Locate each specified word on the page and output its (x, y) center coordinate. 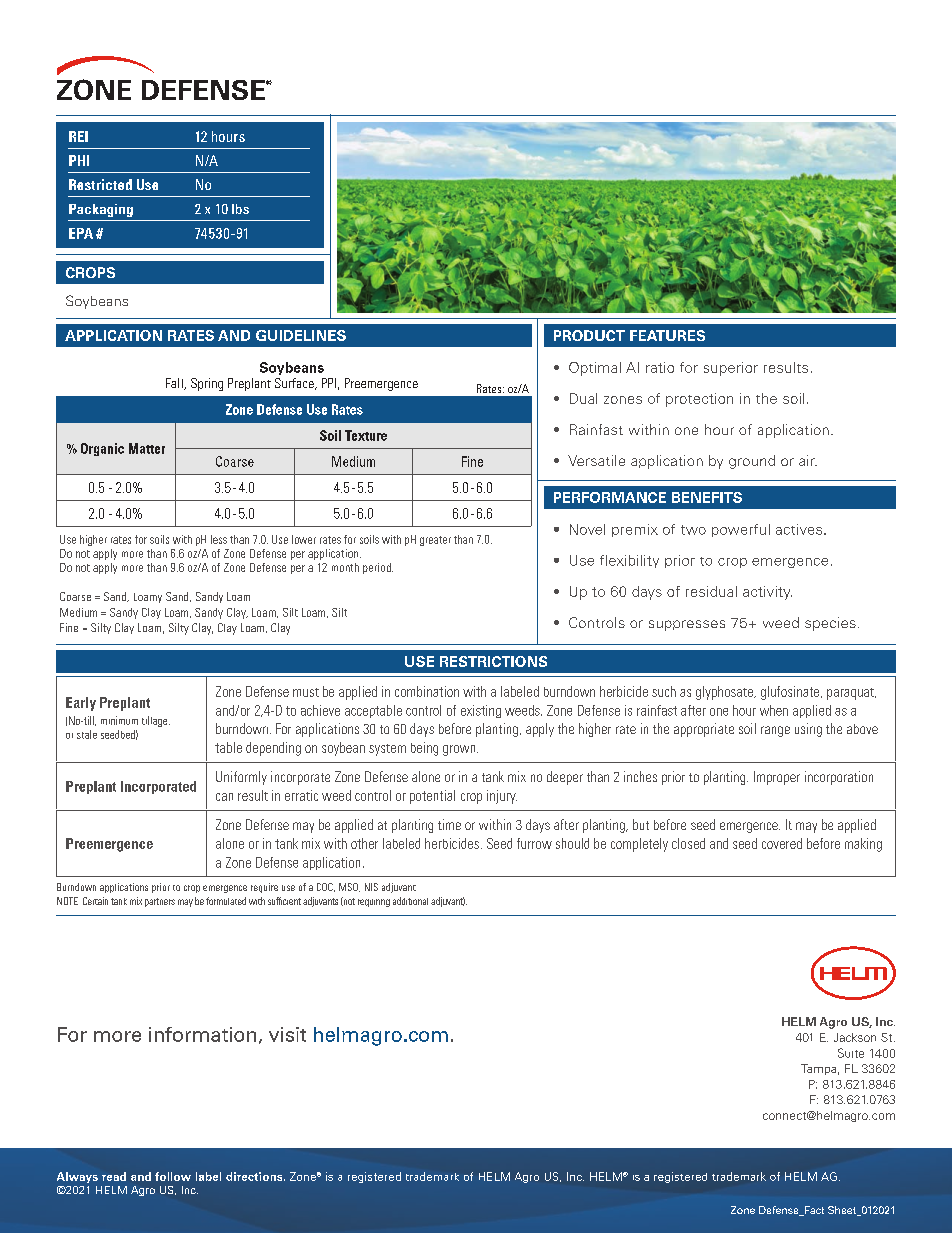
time (449, 824)
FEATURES (667, 335)
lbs (240, 209)
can (224, 797)
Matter (147, 448)
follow (173, 1176)
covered (782, 843)
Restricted (100, 184)
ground (752, 462)
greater (435, 541)
